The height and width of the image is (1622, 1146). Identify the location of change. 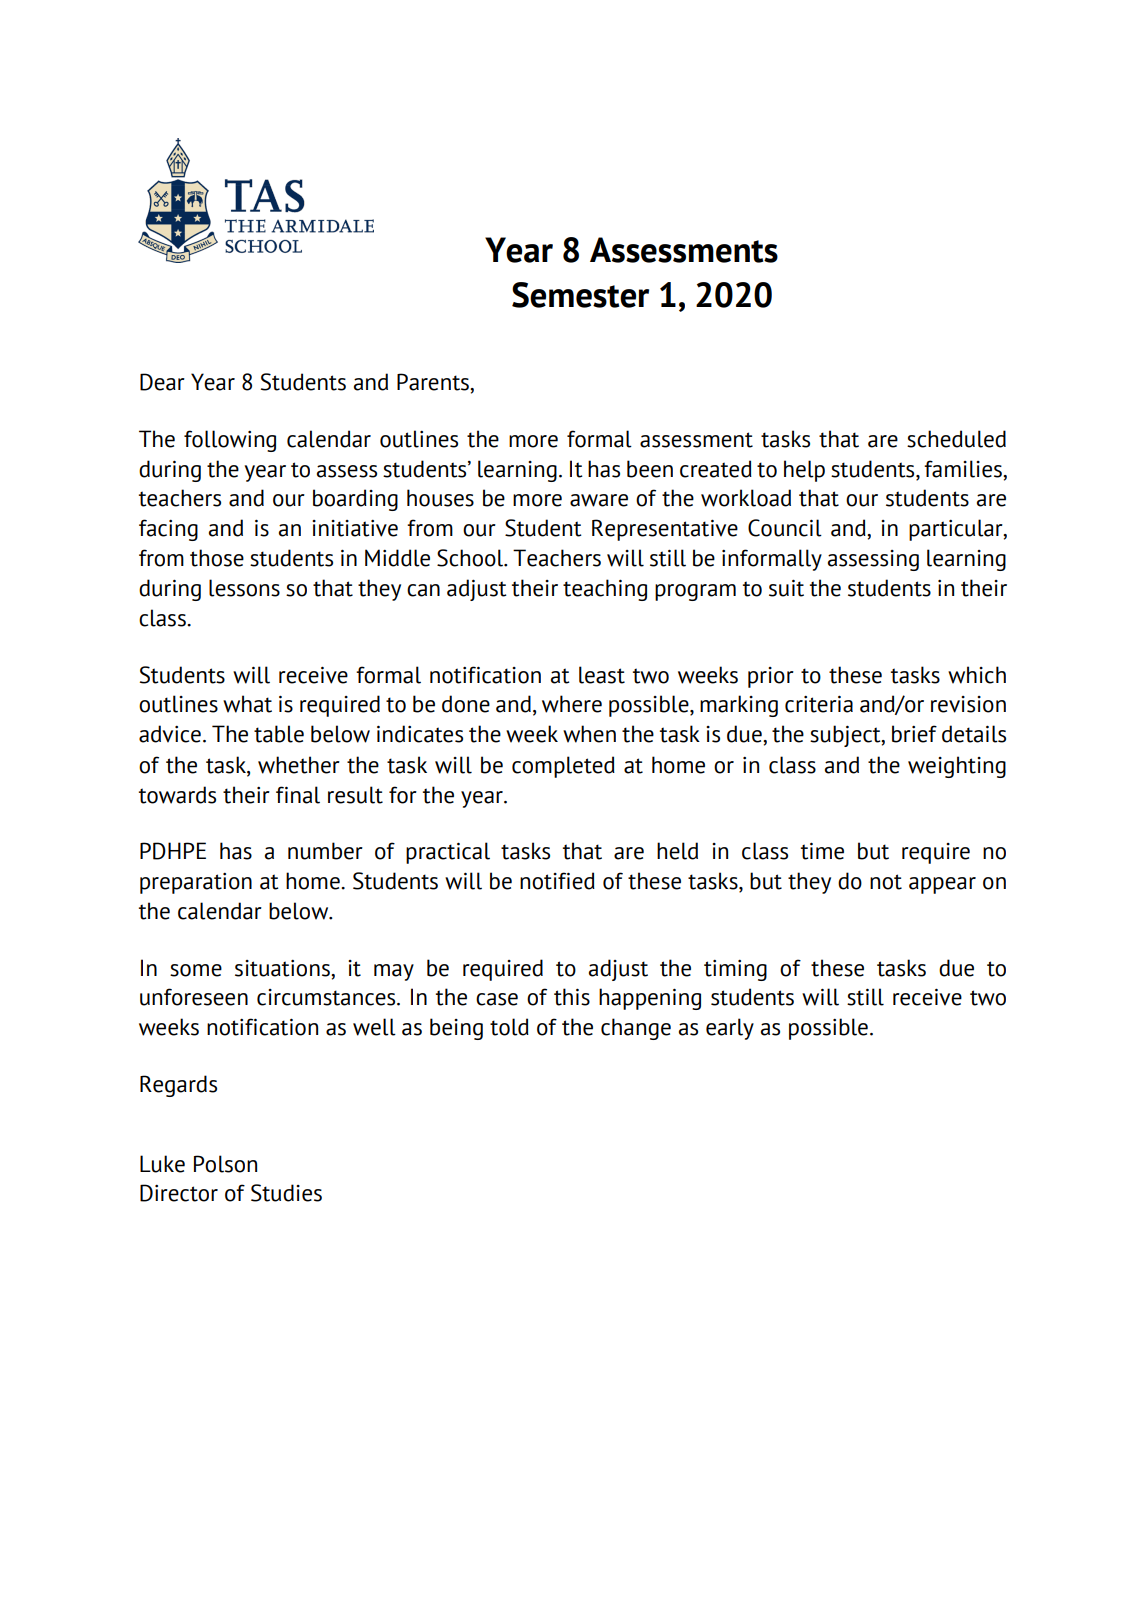
(636, 1029).
